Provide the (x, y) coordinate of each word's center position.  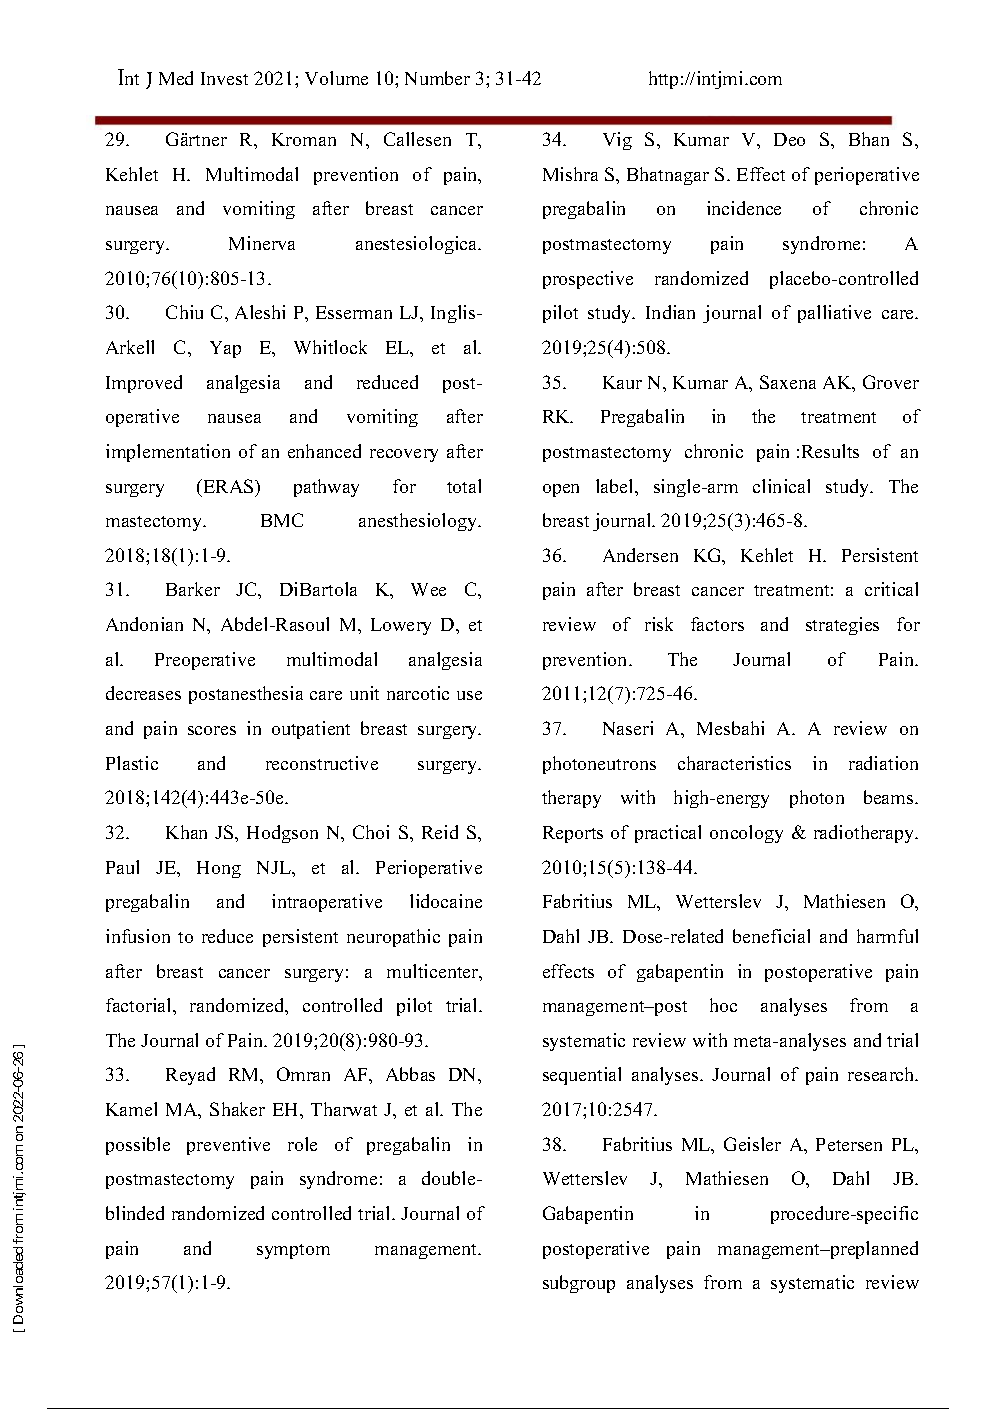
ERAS (230, 486)
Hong (219, 869)
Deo (789, 139)
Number (437, 78)
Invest (224, 78)
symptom (293, 1251)
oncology (746, 834)
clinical (781, 486)
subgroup (579, 1284)
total (464, 486)
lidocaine (446, 901)
